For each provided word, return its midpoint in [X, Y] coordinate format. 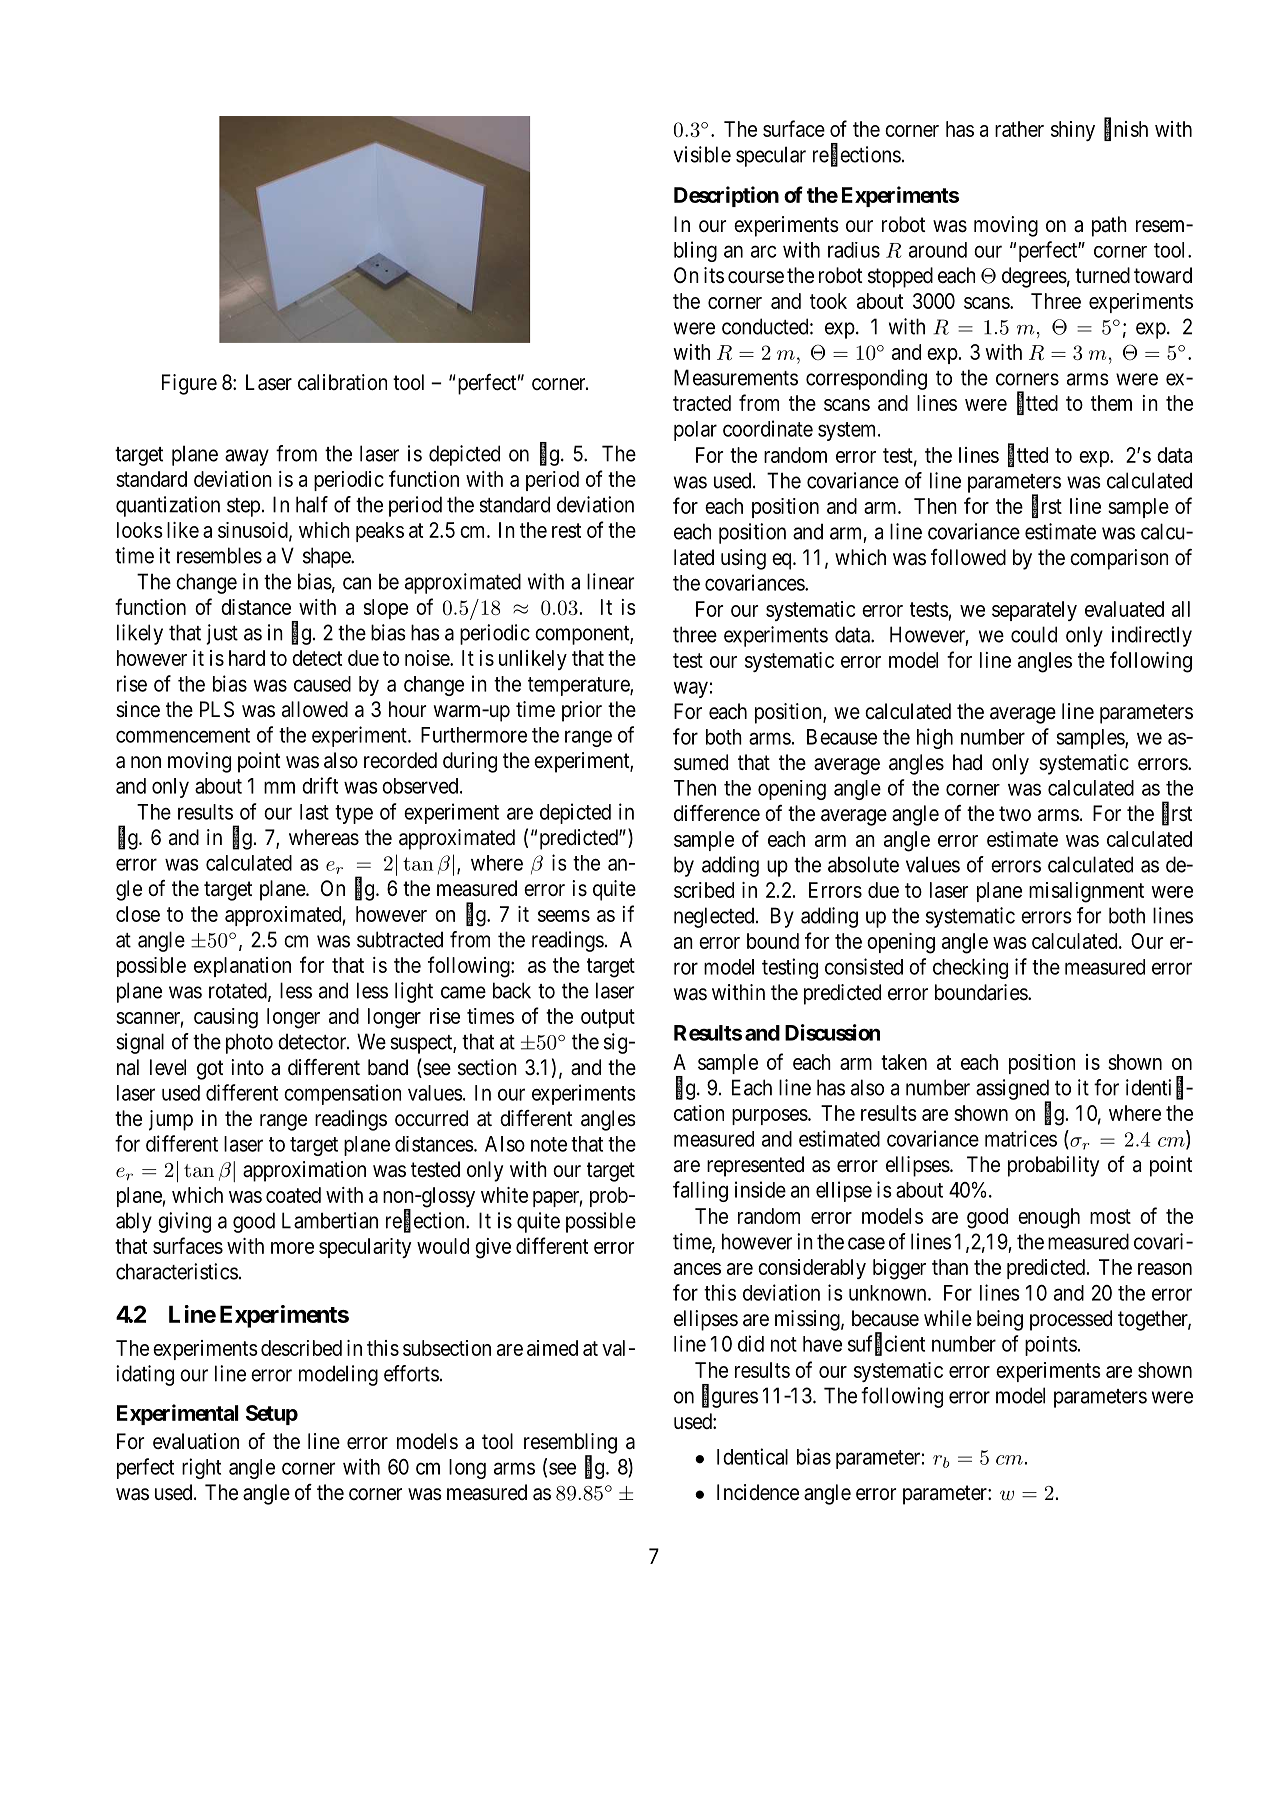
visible [702, 154]
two [1015, 813]
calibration [342, 382]
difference [717, 813]
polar [695, 431]
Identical [752, 1456]
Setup [272, 1415]
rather [1019, 129]
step [243, 507]
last [314, 812]
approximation [304, 1171]
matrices [1021, 1138]
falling [700, 1191]
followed [968, 557]
